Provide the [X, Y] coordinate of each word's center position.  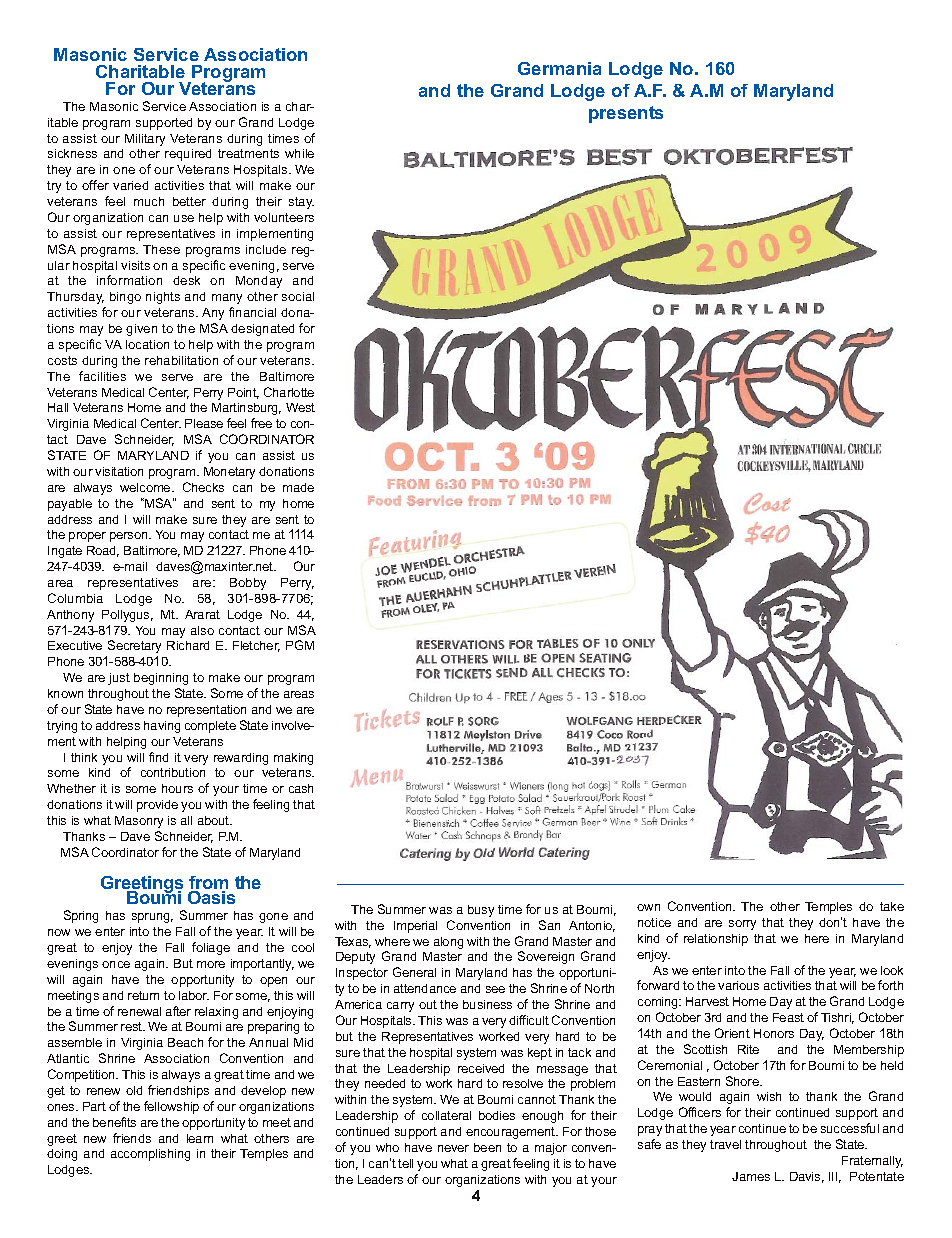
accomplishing [150, 1155]
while [299, 153]
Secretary [134, 646]
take [892, 906]
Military [145, 140]
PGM [300, 645]
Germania [559, 68]
